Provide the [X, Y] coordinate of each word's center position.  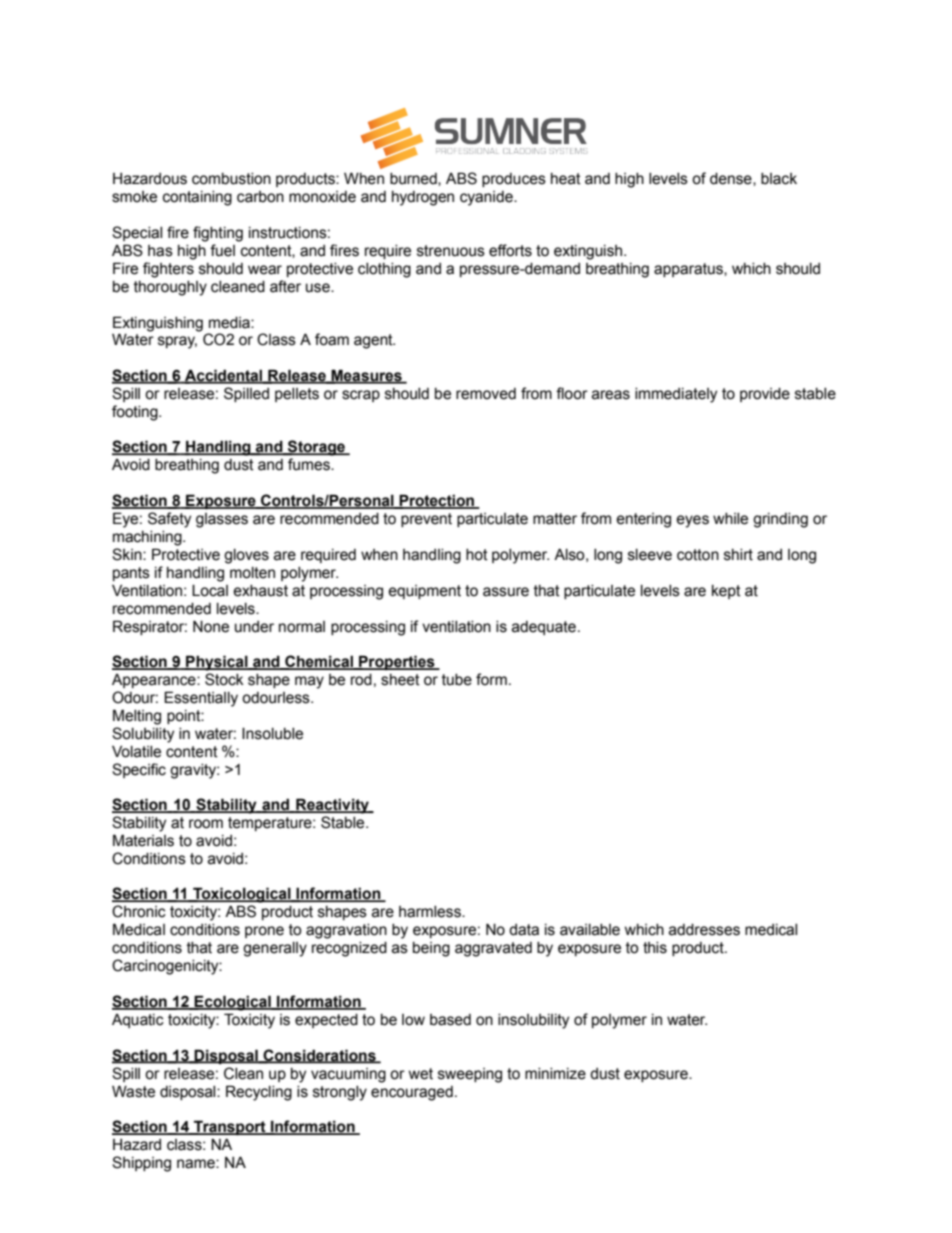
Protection [437, 501]
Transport [230, 1127]
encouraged [412, 1093]
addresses [704, 930]
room [206, 824]
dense [732, 179]
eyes [692, 521]
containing [197, 198]
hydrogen [423, 198]
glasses [222, 520]
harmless [431, 912]
